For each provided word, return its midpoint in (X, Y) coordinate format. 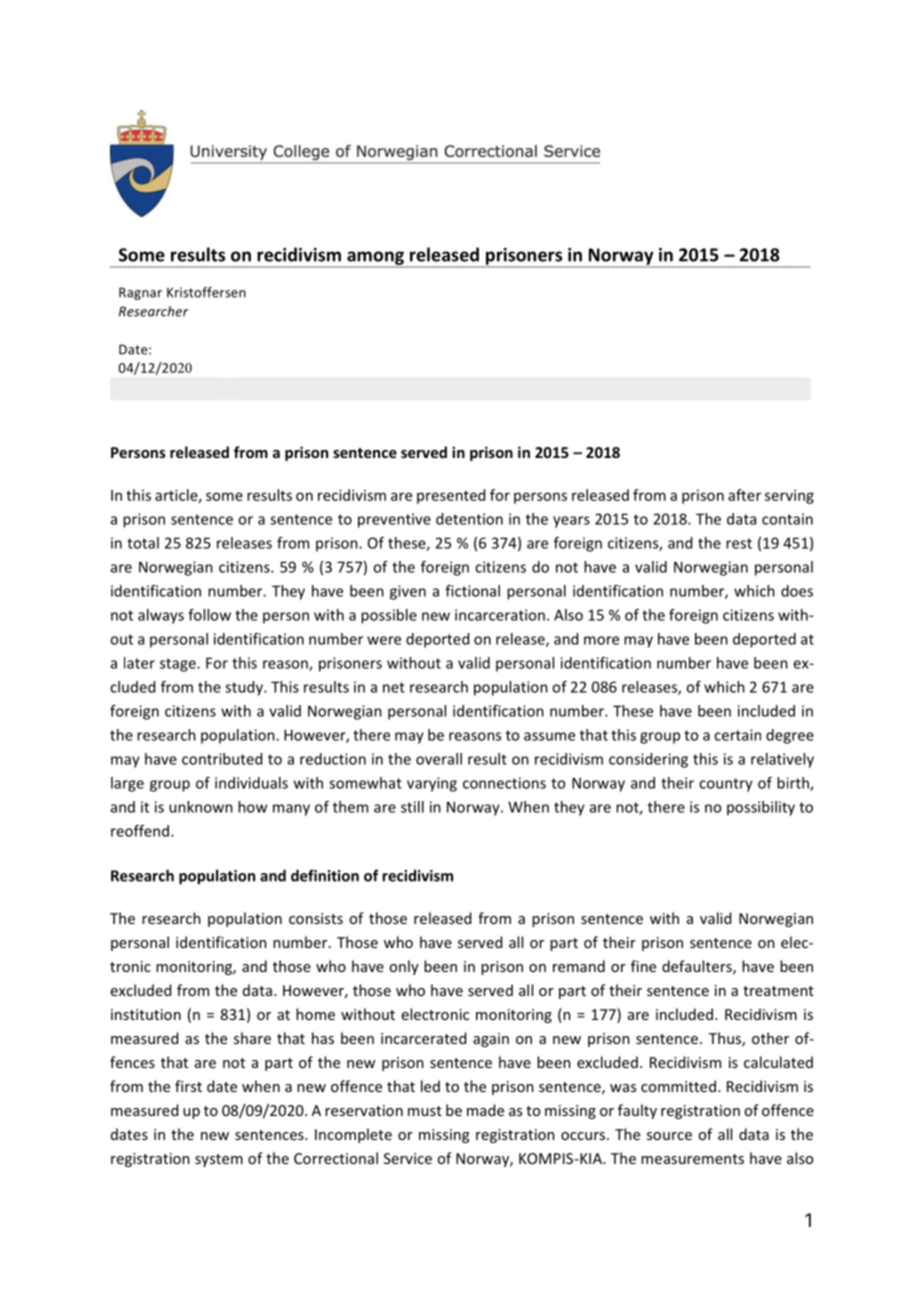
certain (737, 735)
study (245, 688)
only (404, 967)
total (143, 543)
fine (643, 966)
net (394, 687)
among (375, 259)
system (219, 1160)
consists (316, 918)
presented (451, 496)
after (744, 495)
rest (739, 543)
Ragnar (140, 293)
